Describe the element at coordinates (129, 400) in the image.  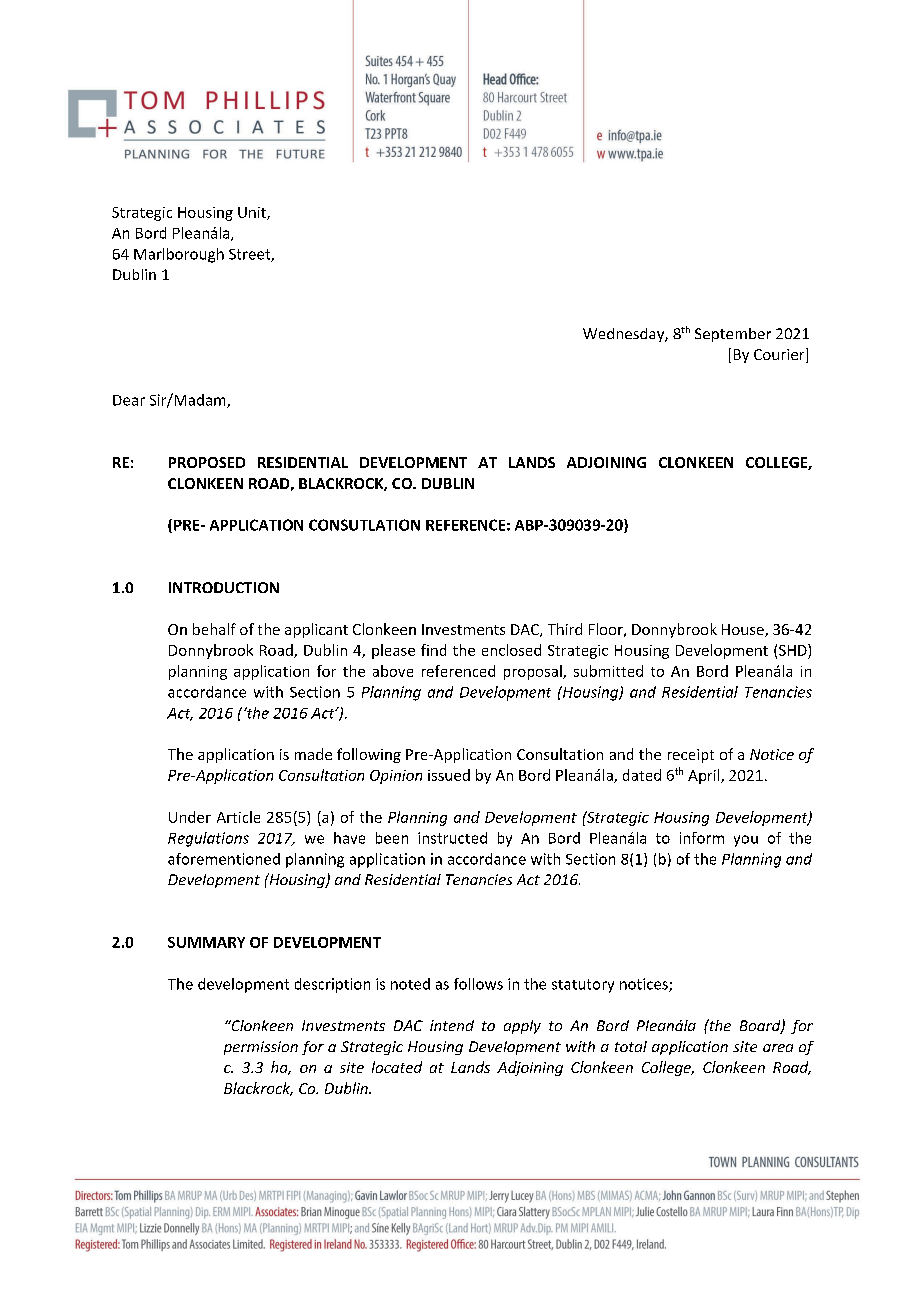
I see `Dear` at that location.
